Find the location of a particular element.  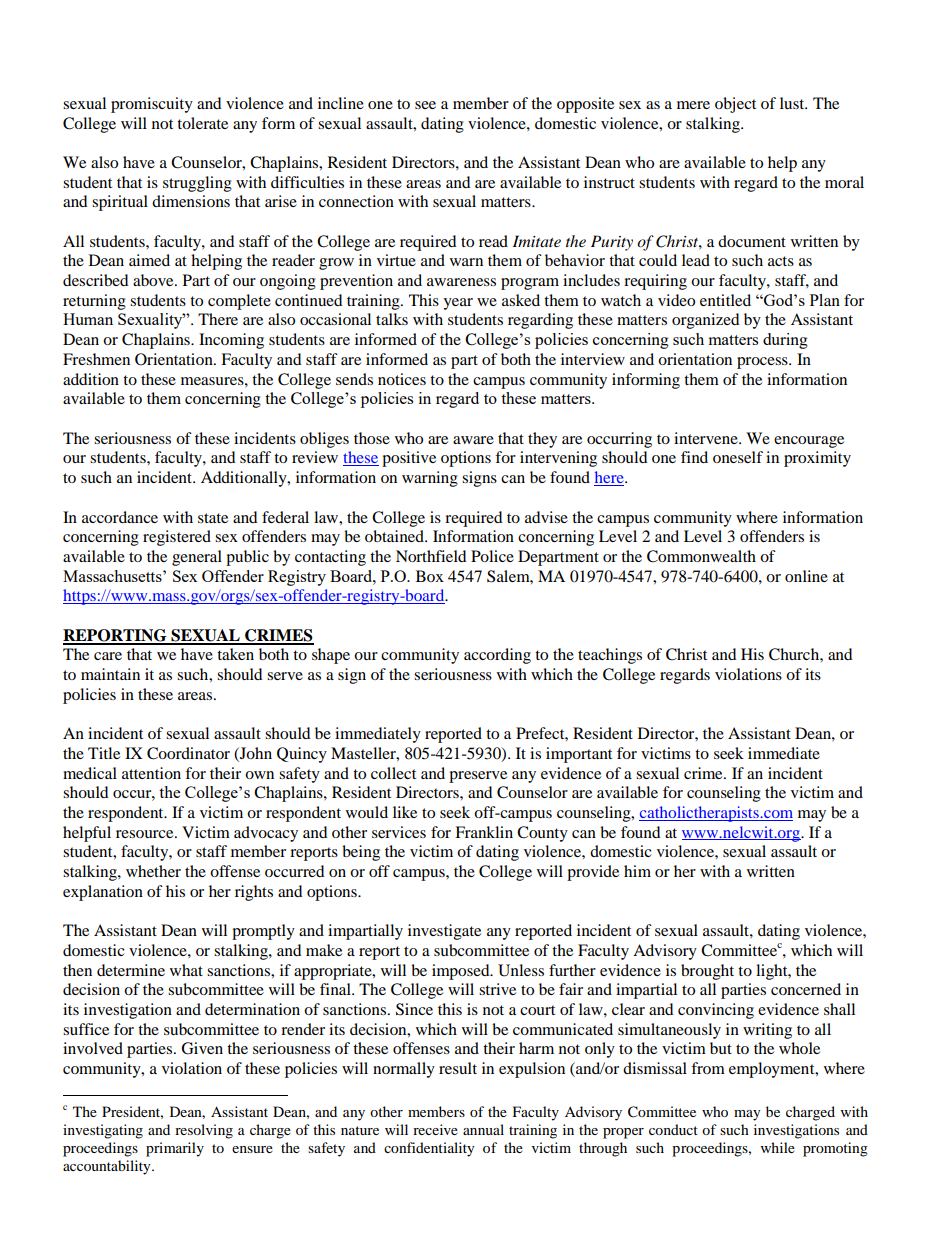

annual is located at coordinates (483, 1129).
